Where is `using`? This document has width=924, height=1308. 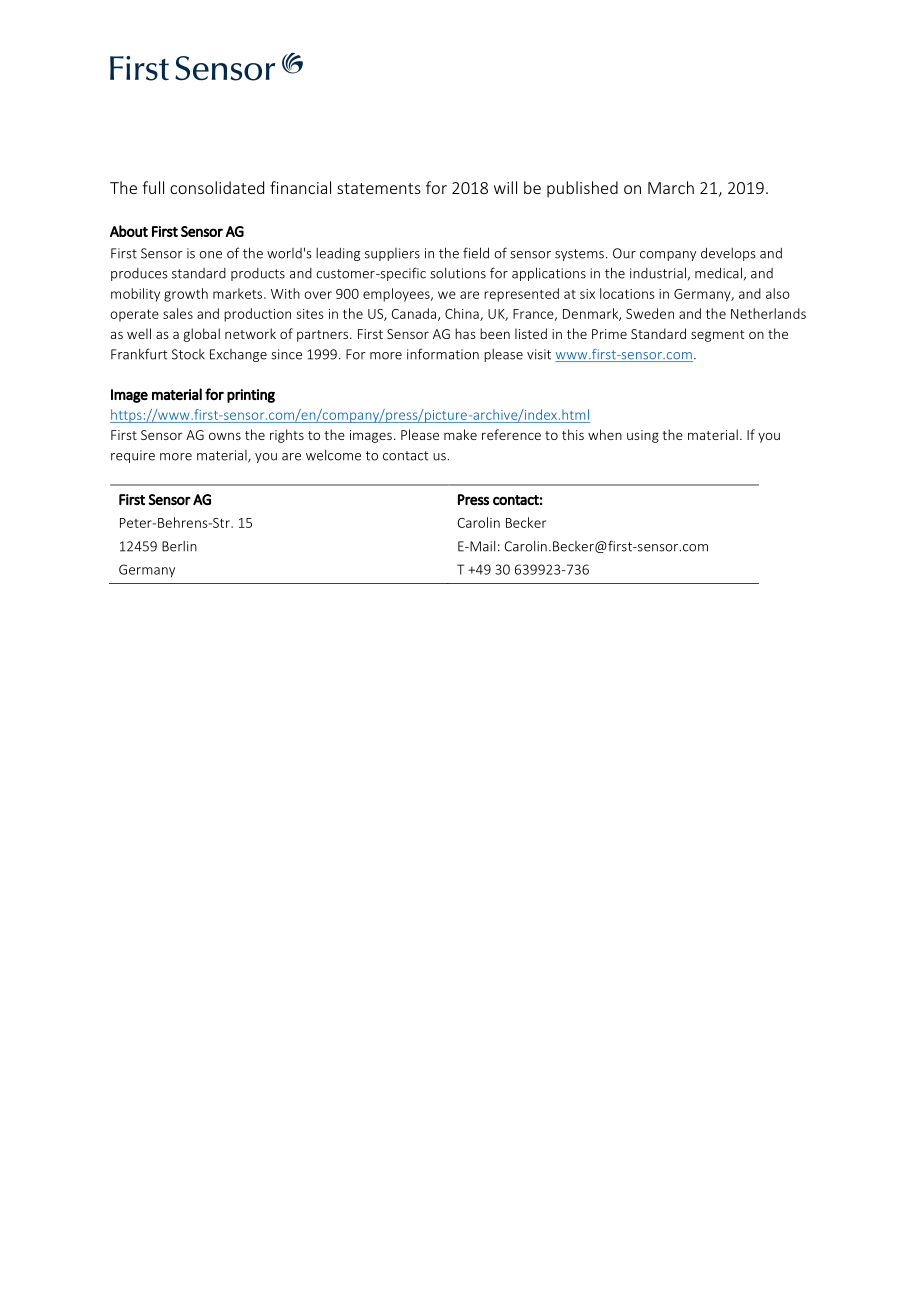 using is located at coordinates (643, 436).
